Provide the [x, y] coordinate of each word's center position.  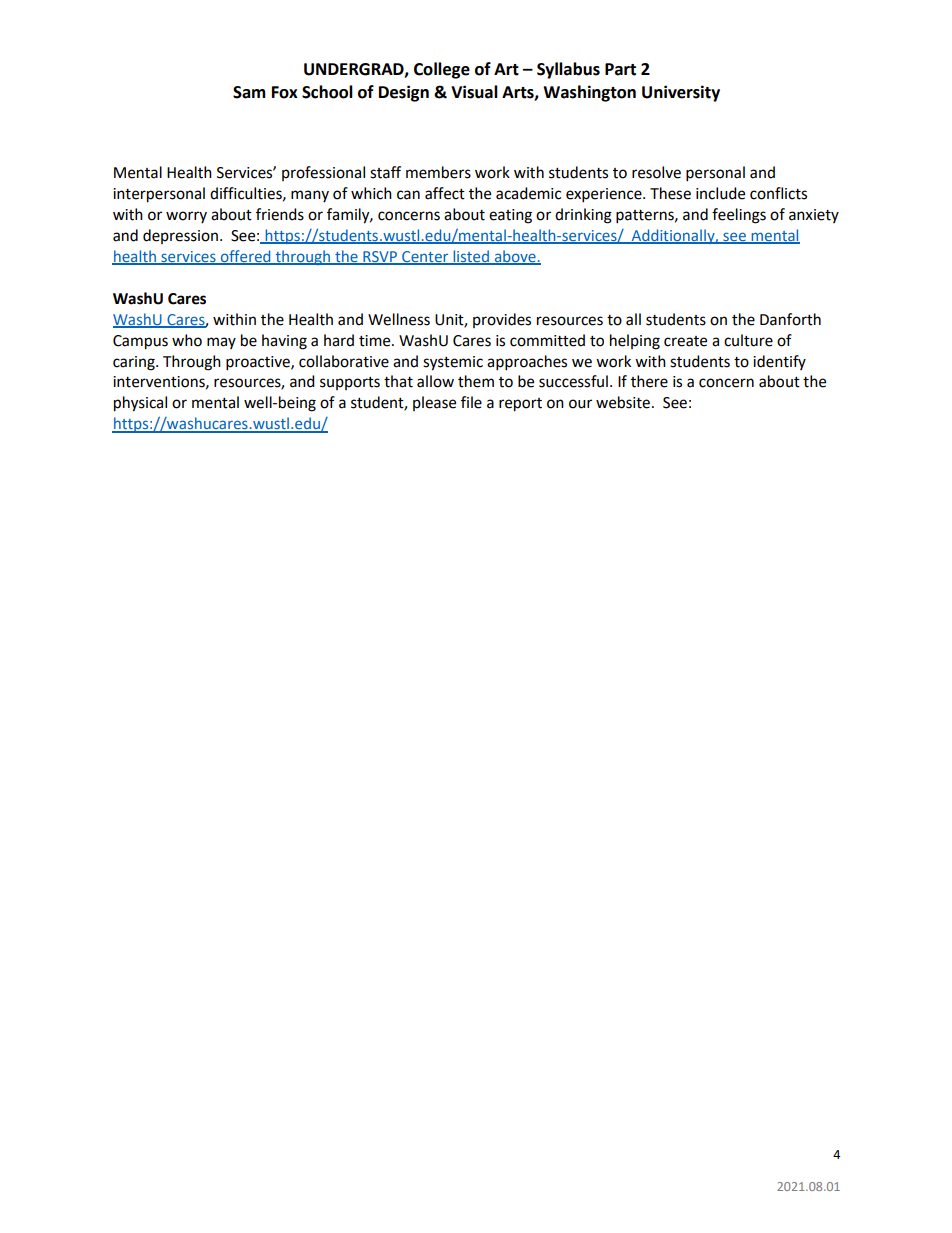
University [681, 93]
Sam [249, 92]
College [442, 70]
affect [445, 193]
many [310, 196]
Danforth [790, 319]
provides [502, 320]
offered [245, 257]
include [720, 193]
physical [140, 404]
